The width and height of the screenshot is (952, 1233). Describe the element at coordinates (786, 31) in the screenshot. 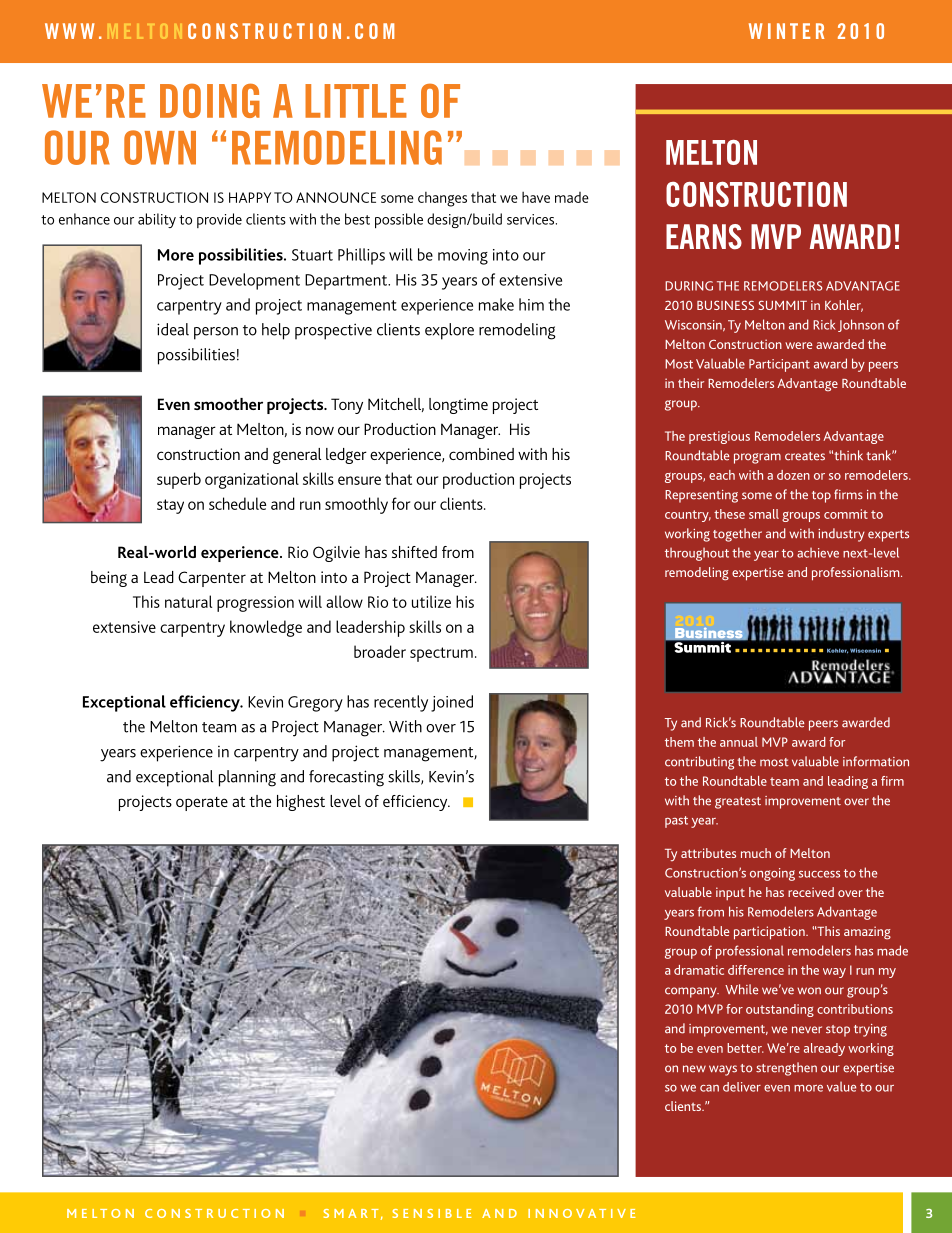

I see `winter` at that location.
